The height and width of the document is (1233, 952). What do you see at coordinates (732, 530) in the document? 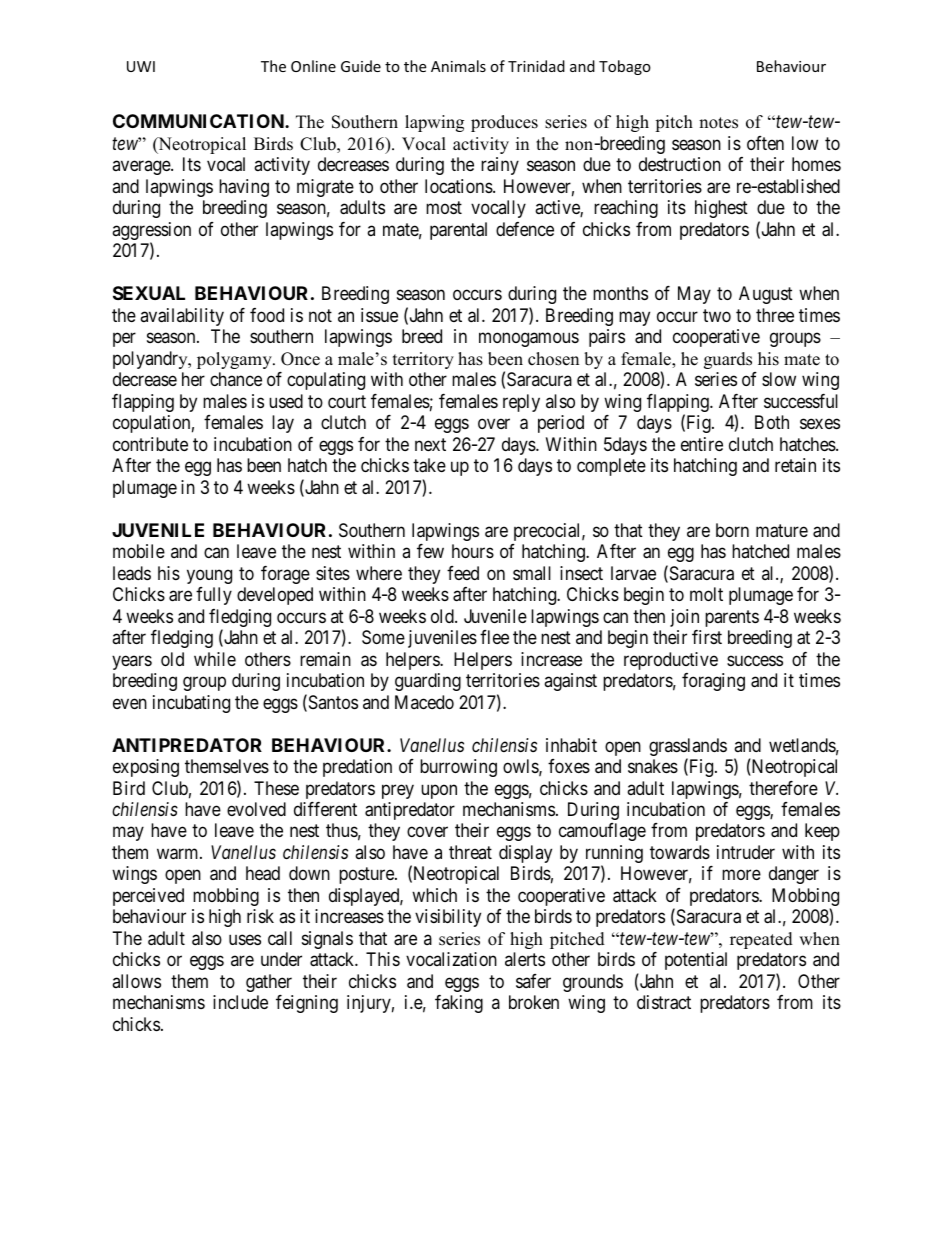
I see `born` at bounding box center [732, 530].
